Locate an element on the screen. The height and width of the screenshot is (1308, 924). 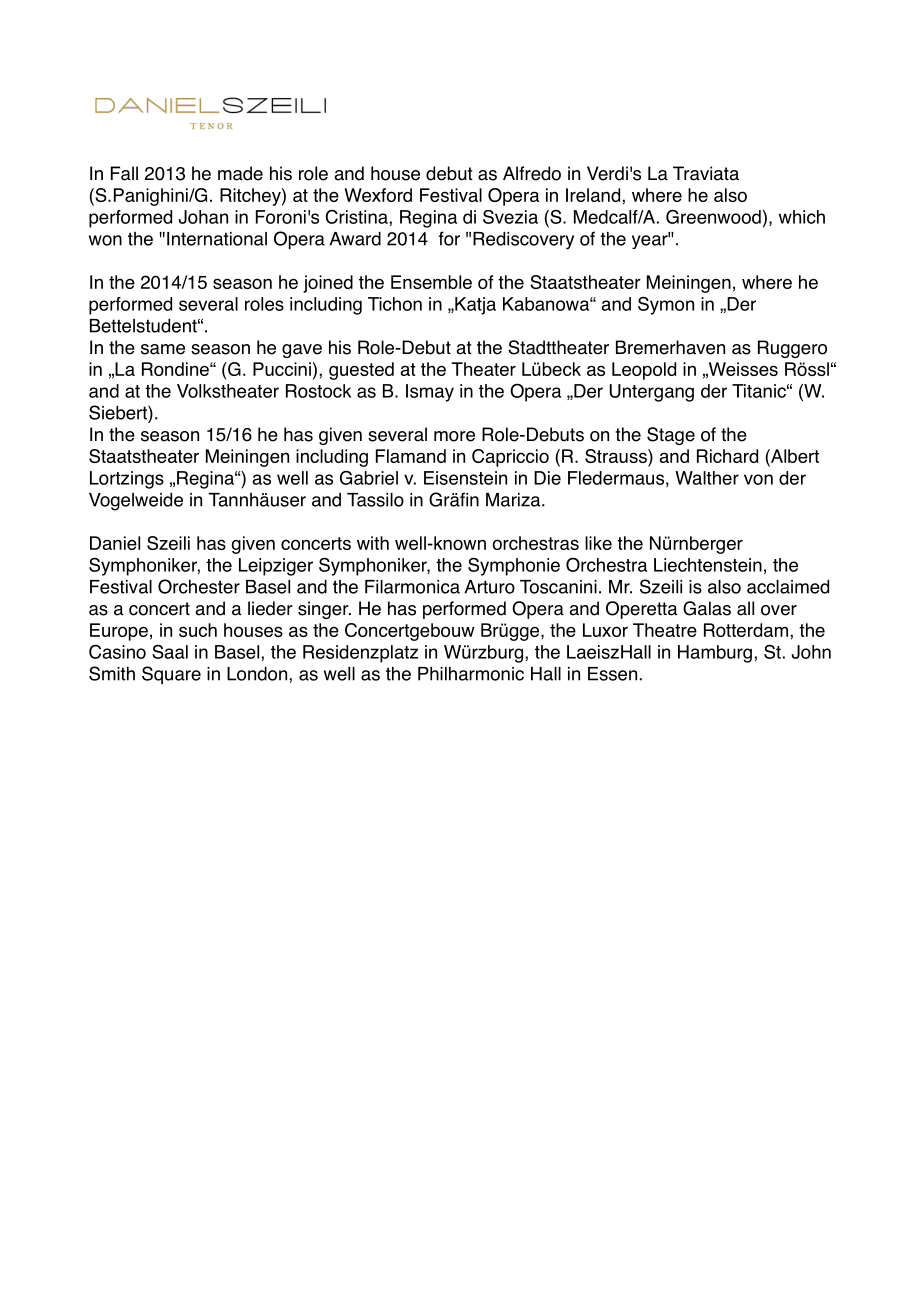
Walther is located at coordinates (707, 478).
